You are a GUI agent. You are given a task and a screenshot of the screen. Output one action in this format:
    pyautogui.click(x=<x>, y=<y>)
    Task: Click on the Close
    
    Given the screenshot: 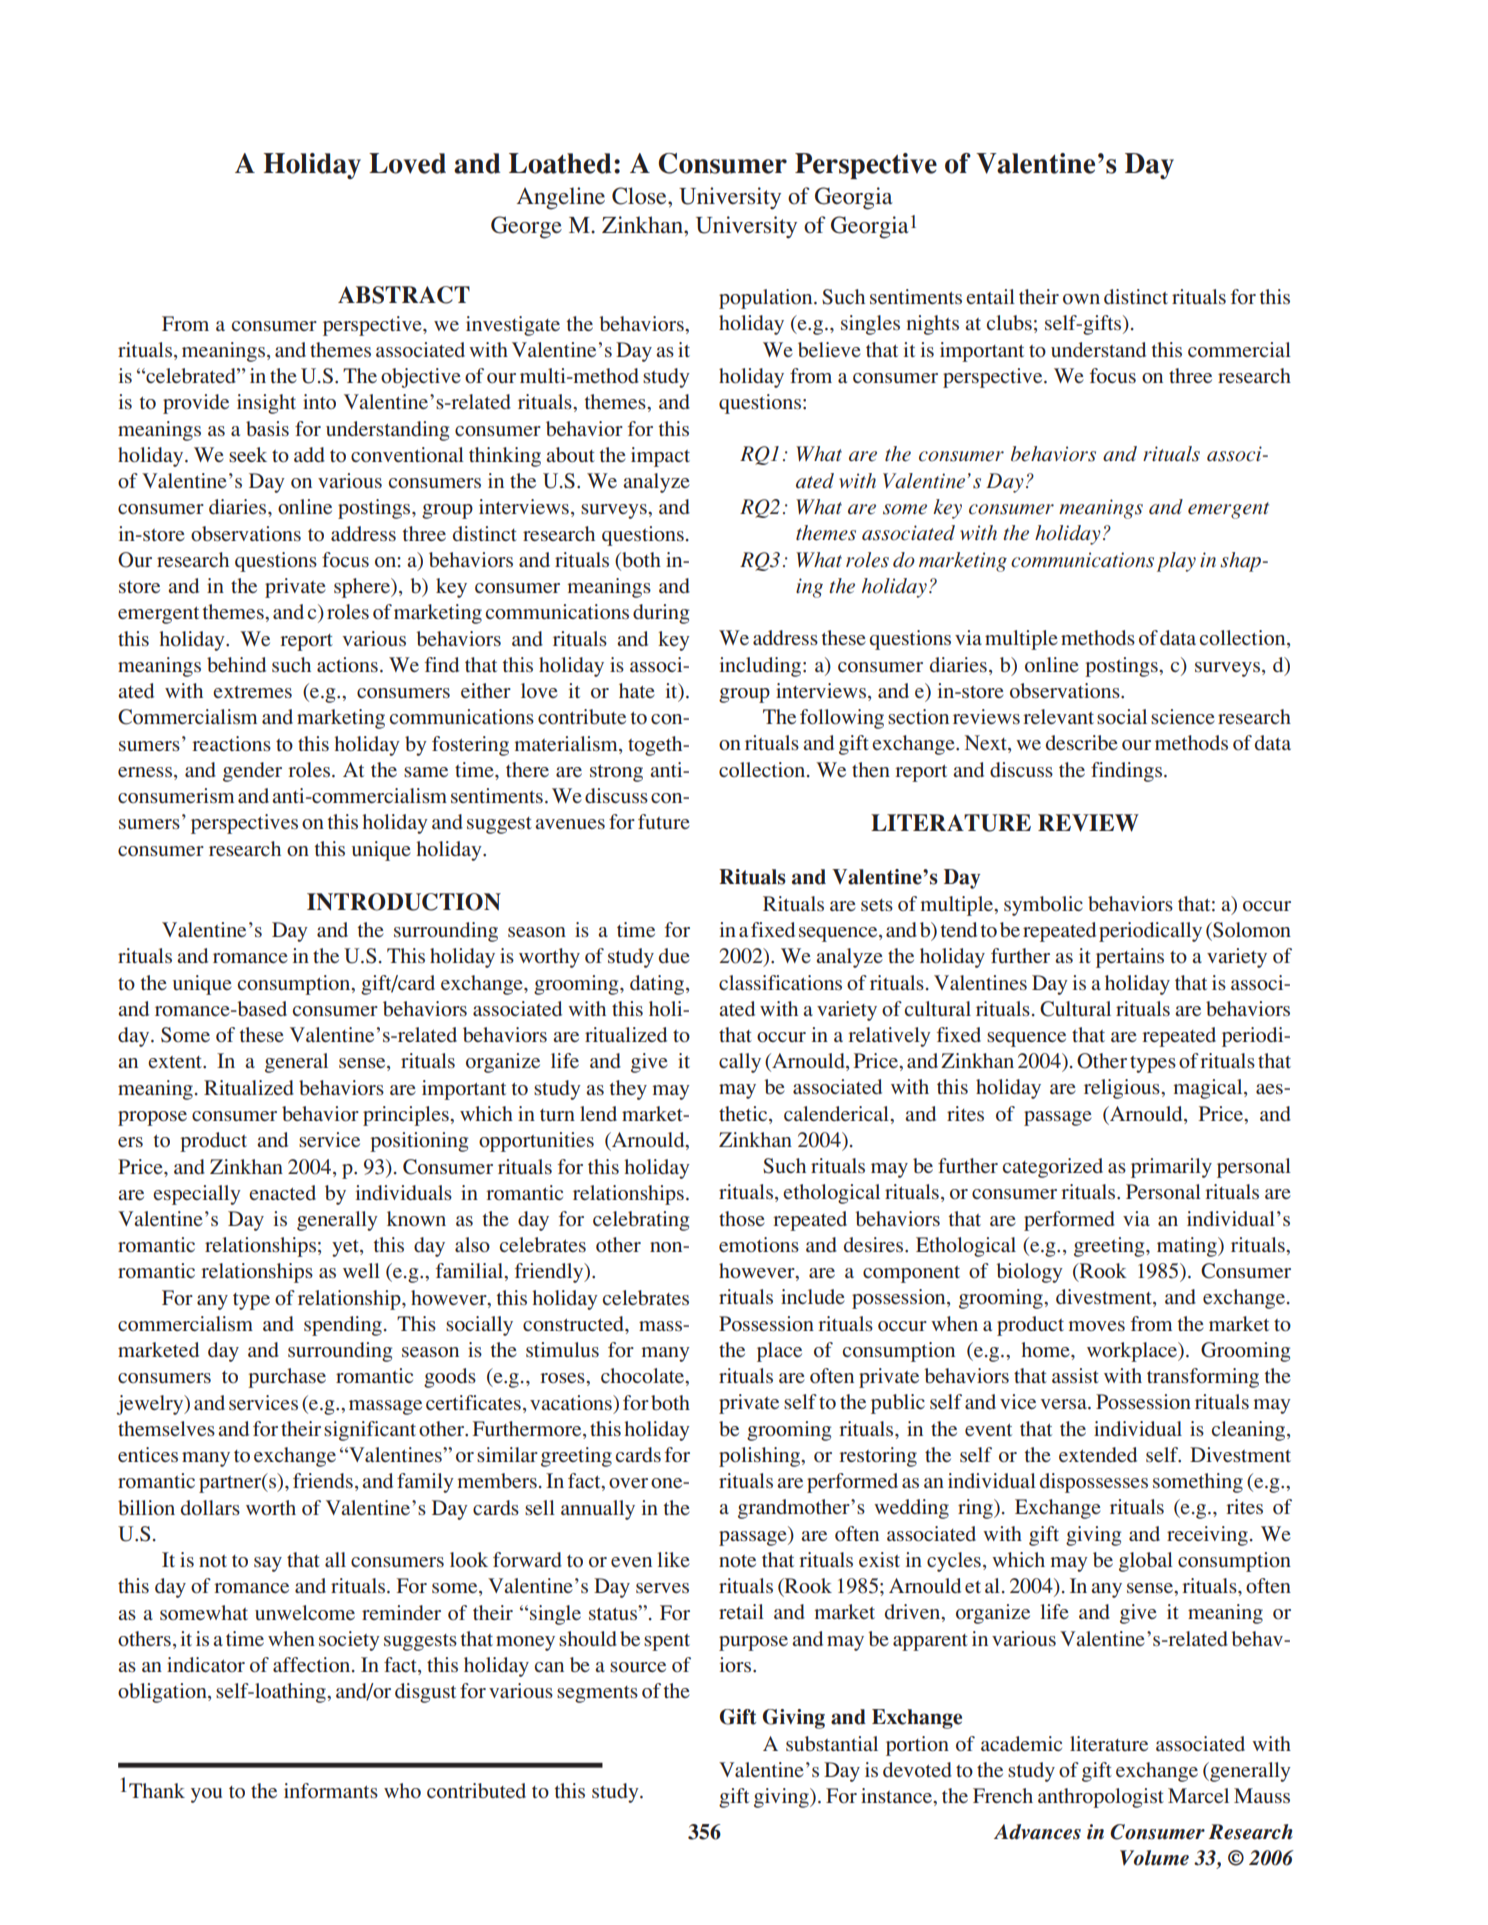 What is the action you would take?
    pyautogui.click(x=640, y=196)
